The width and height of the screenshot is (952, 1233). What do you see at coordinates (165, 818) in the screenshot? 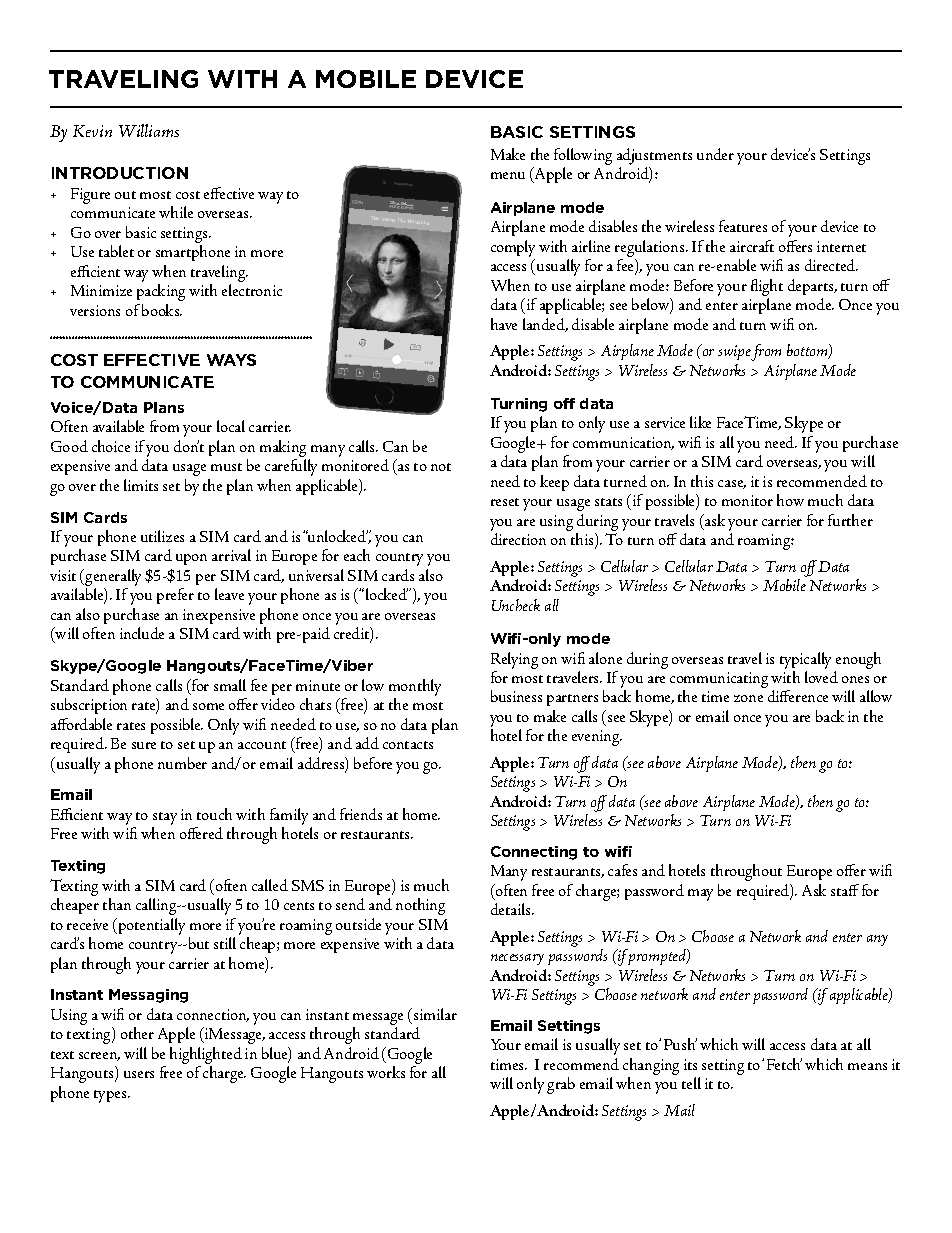
I see `stay` at bounding box center [165, 818].
